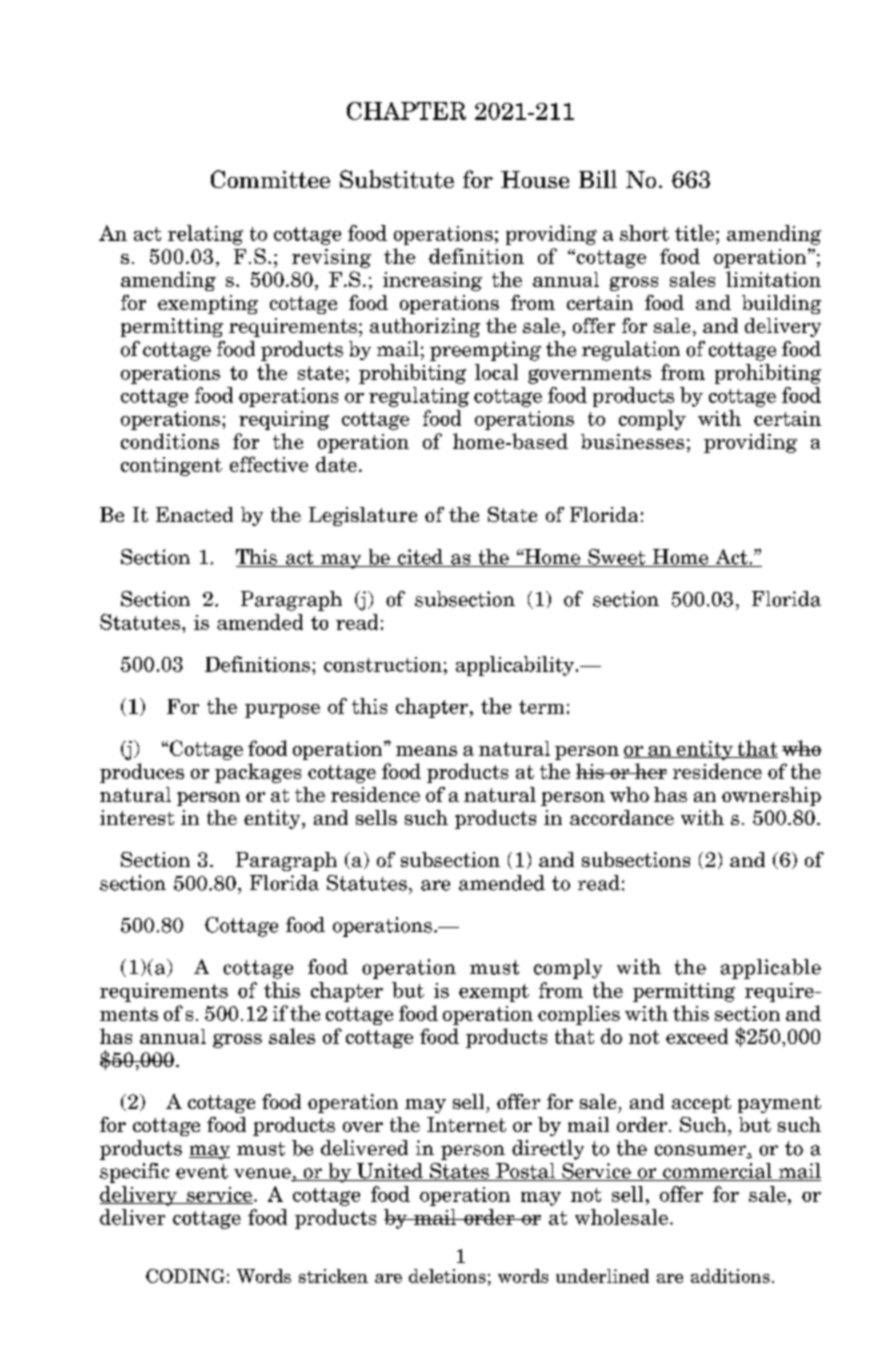 Image resolution: width=896 pixels, height=1345 pixels. Describe the element at coordinates (202, 1171) in the page. I see `event` at that location.
